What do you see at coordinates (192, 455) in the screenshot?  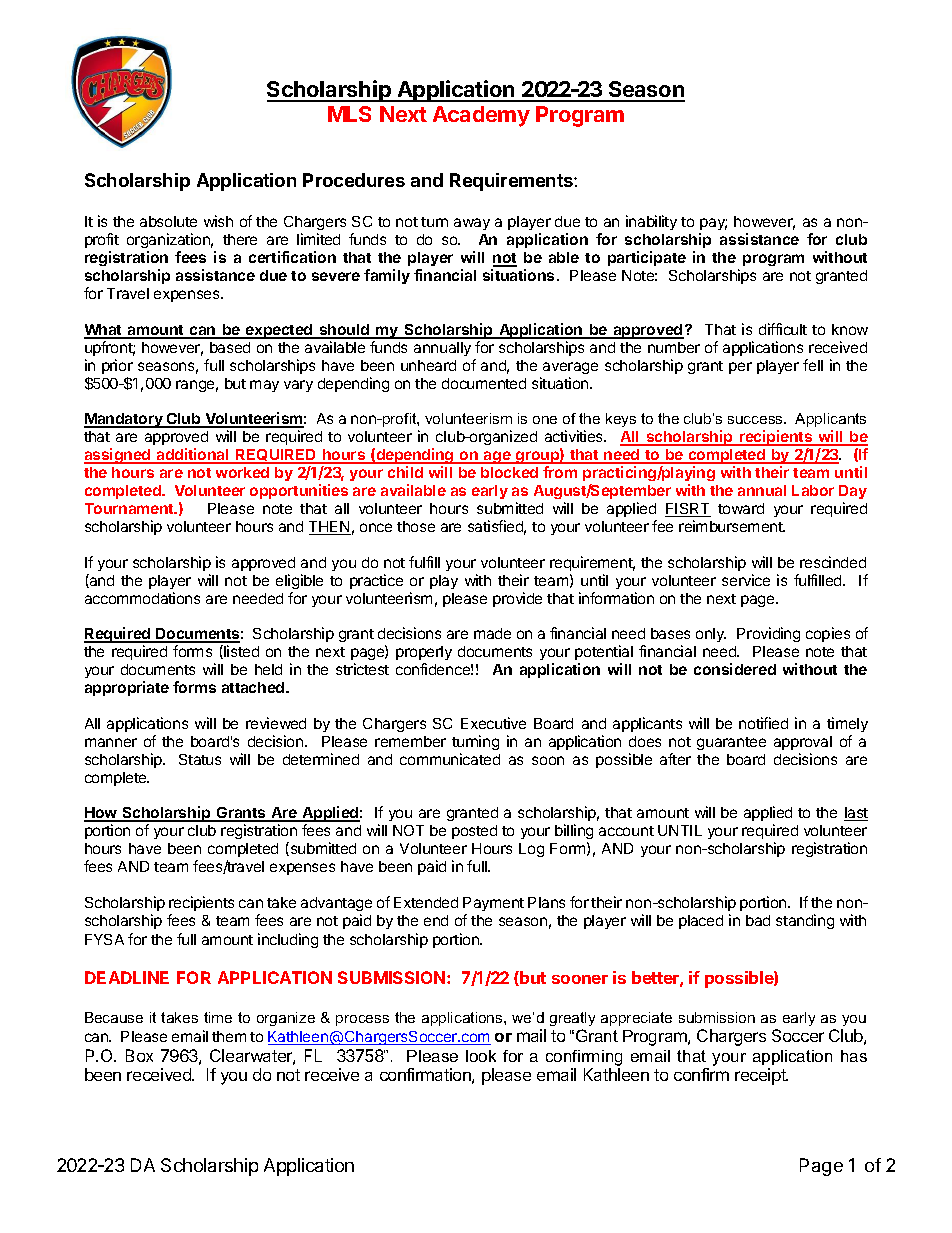 I see `additional` at bounding box center [192, 455].
